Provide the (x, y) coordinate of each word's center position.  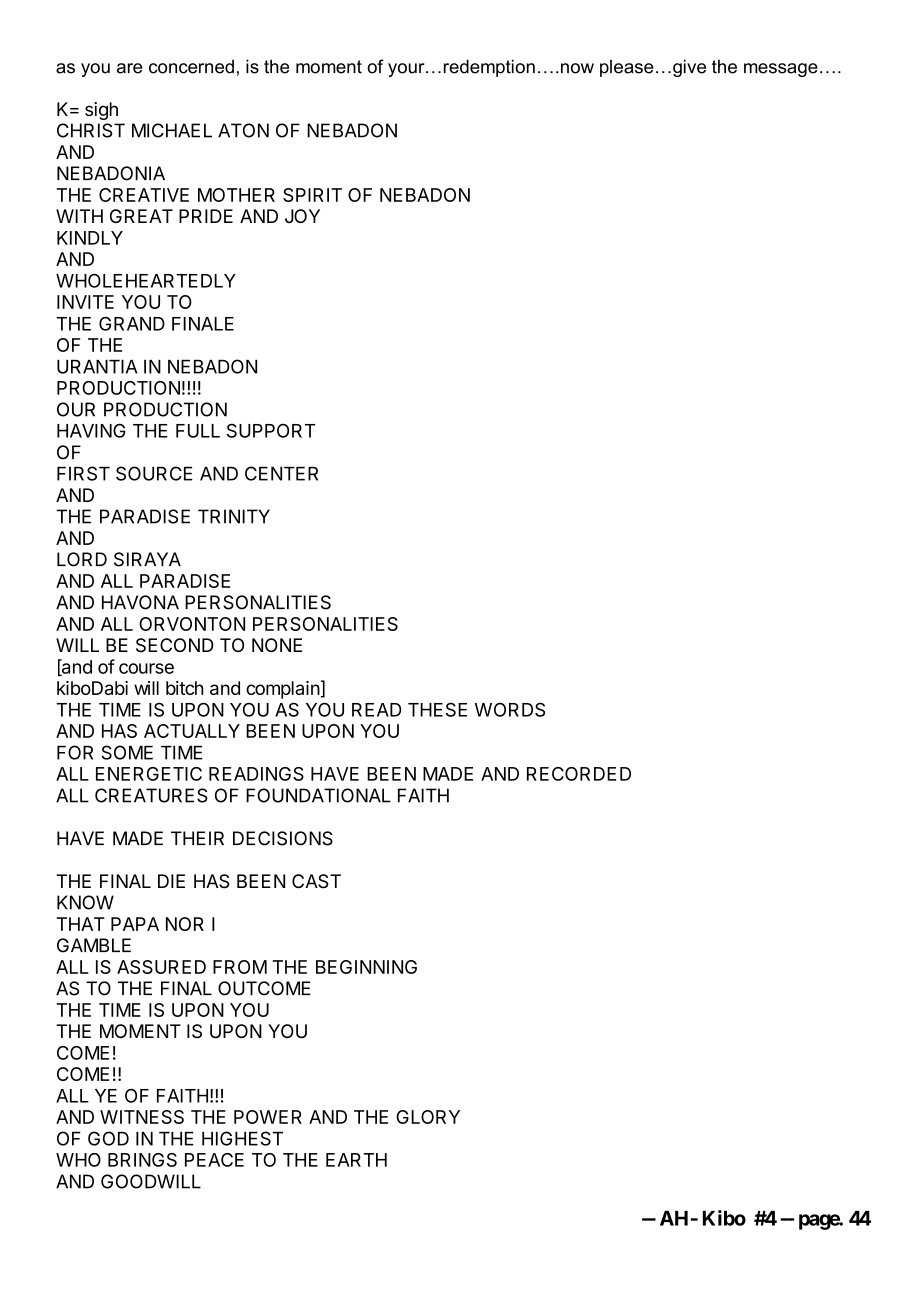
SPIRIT (312, 195)
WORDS (510, 709)
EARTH (356, 1160)
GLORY (428, 1117)
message (781, 70)
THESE (437, 709)
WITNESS (142, 1117)
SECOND (174, 645)
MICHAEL (172, 130)
